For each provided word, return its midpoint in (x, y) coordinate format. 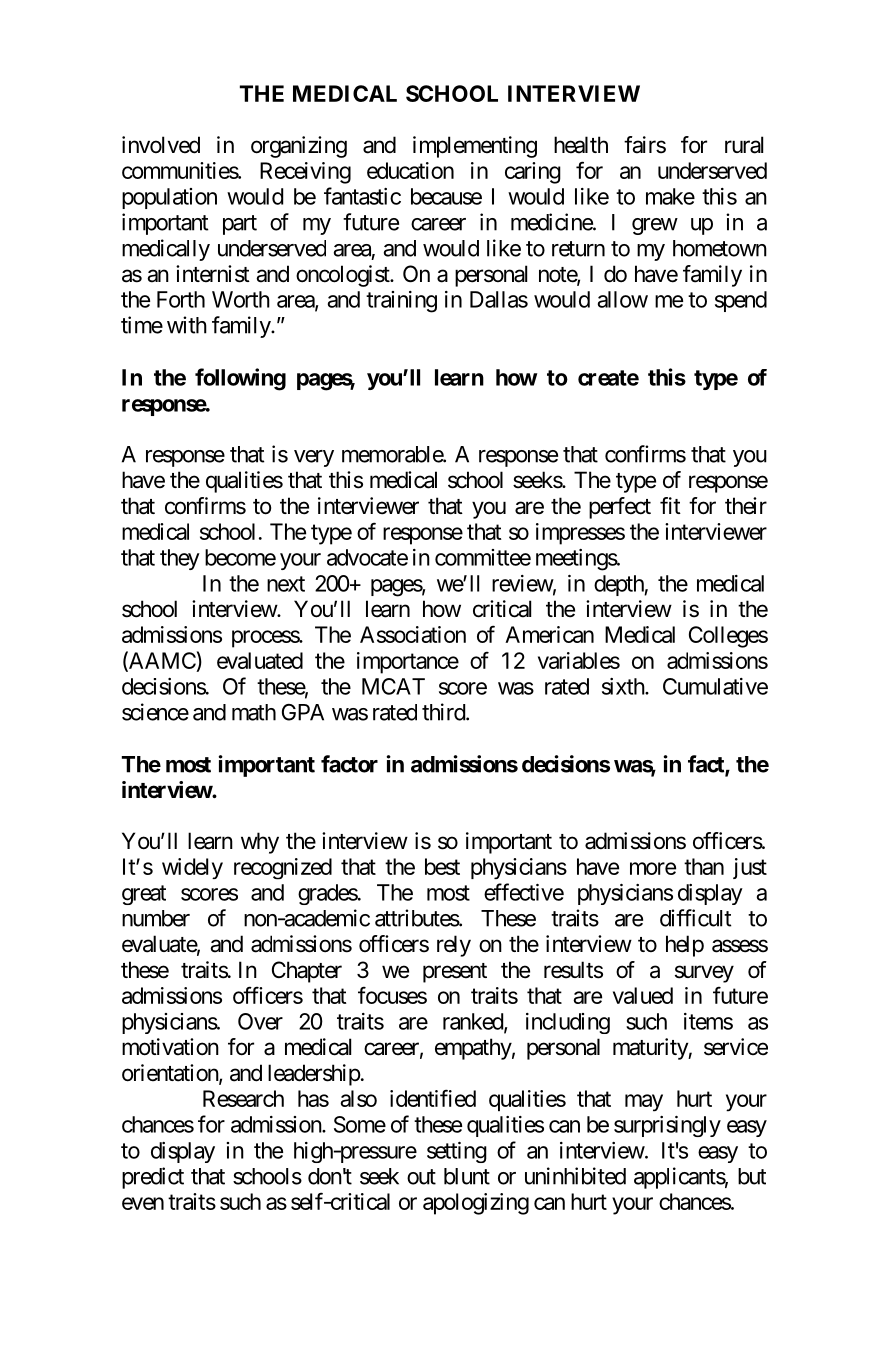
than (704, 866)
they (180, 559)
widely (192, 868)
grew (655, 226)
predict (153, 1178)
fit (670, 505)
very (314, 458)
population (169, 198)
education (410, 170)
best (442, 866)
